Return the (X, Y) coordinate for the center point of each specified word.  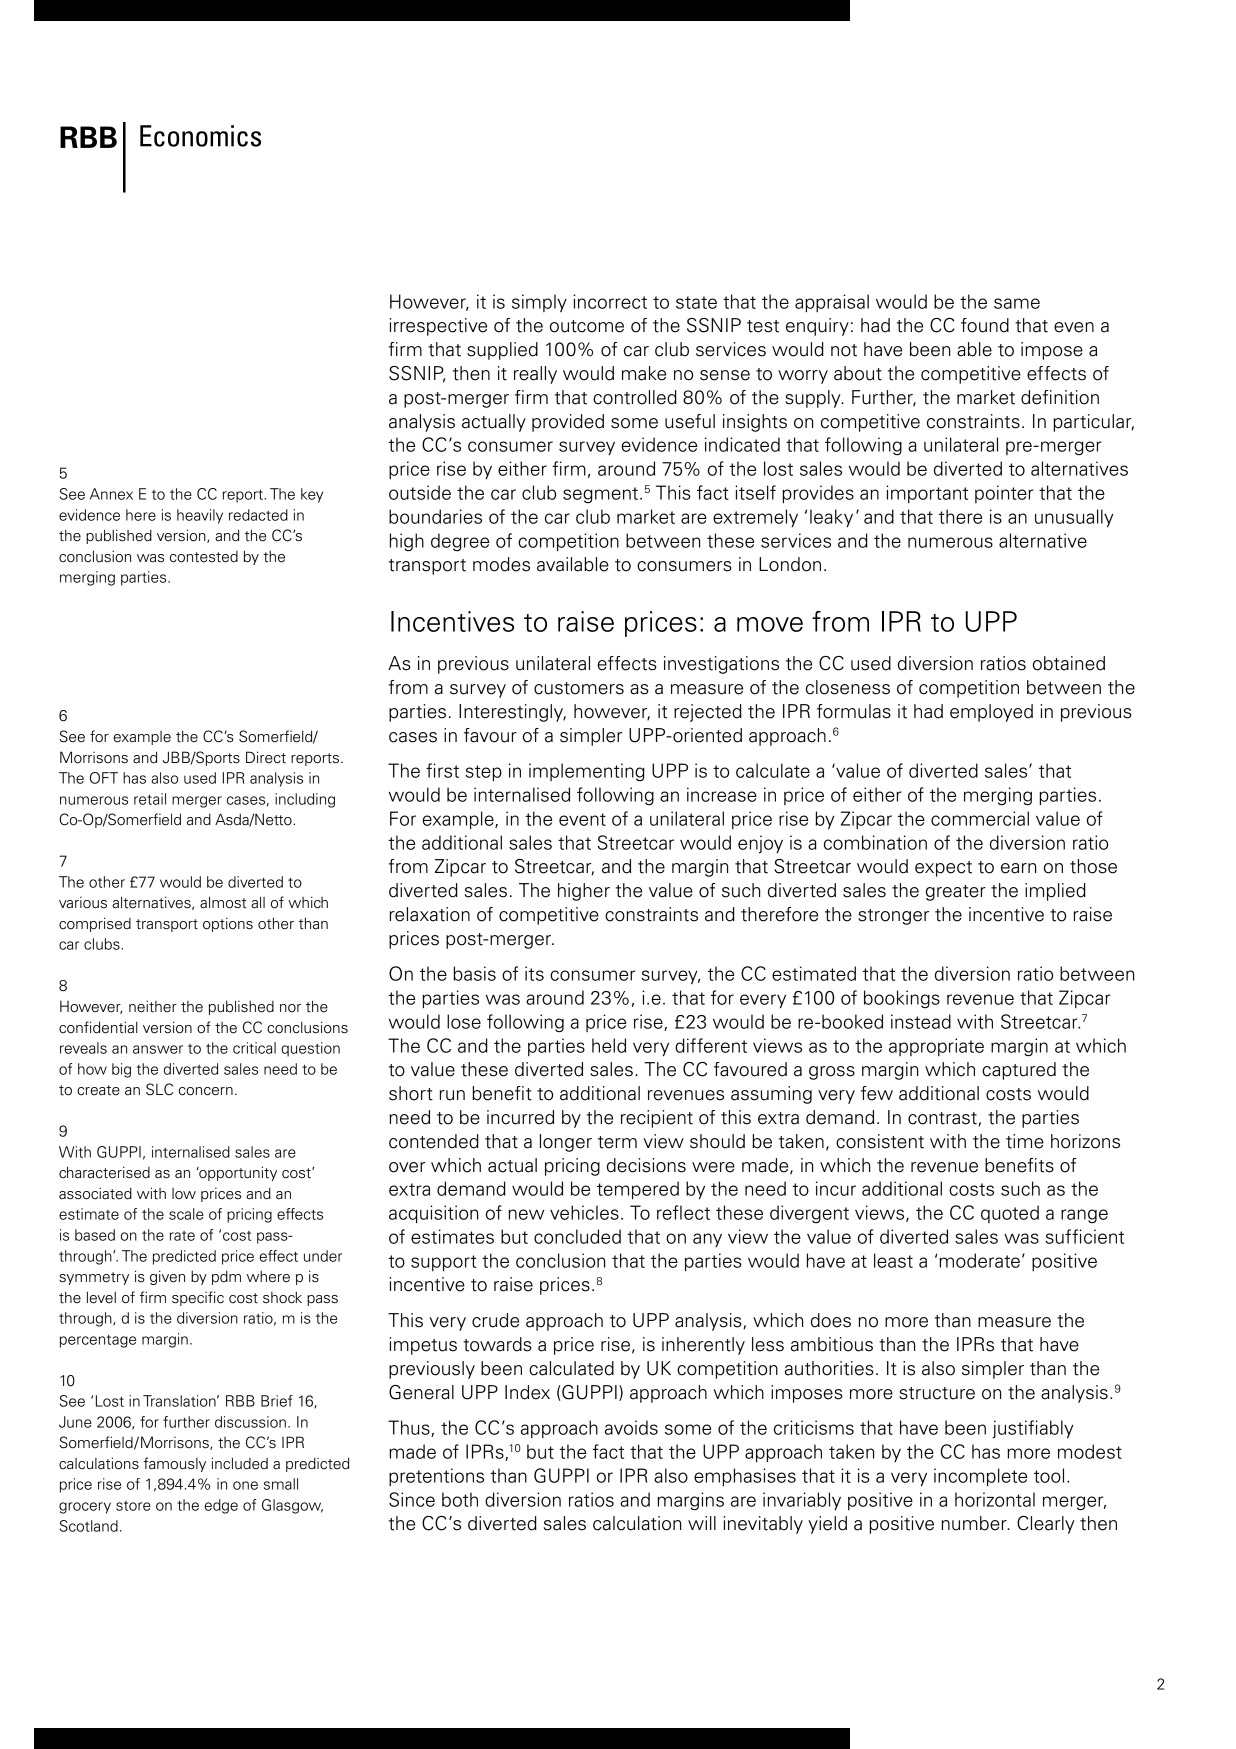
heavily (200, 516)
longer (566, 1143)
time (1025, 1141)
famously (175, 1464)
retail (150, 799)
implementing (587, 772)
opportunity (237, 1173)
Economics (200, 136)
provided (568, 423)
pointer (1004, 494)
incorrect (610, 301)
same (1017, 303)
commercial (980, 818)
